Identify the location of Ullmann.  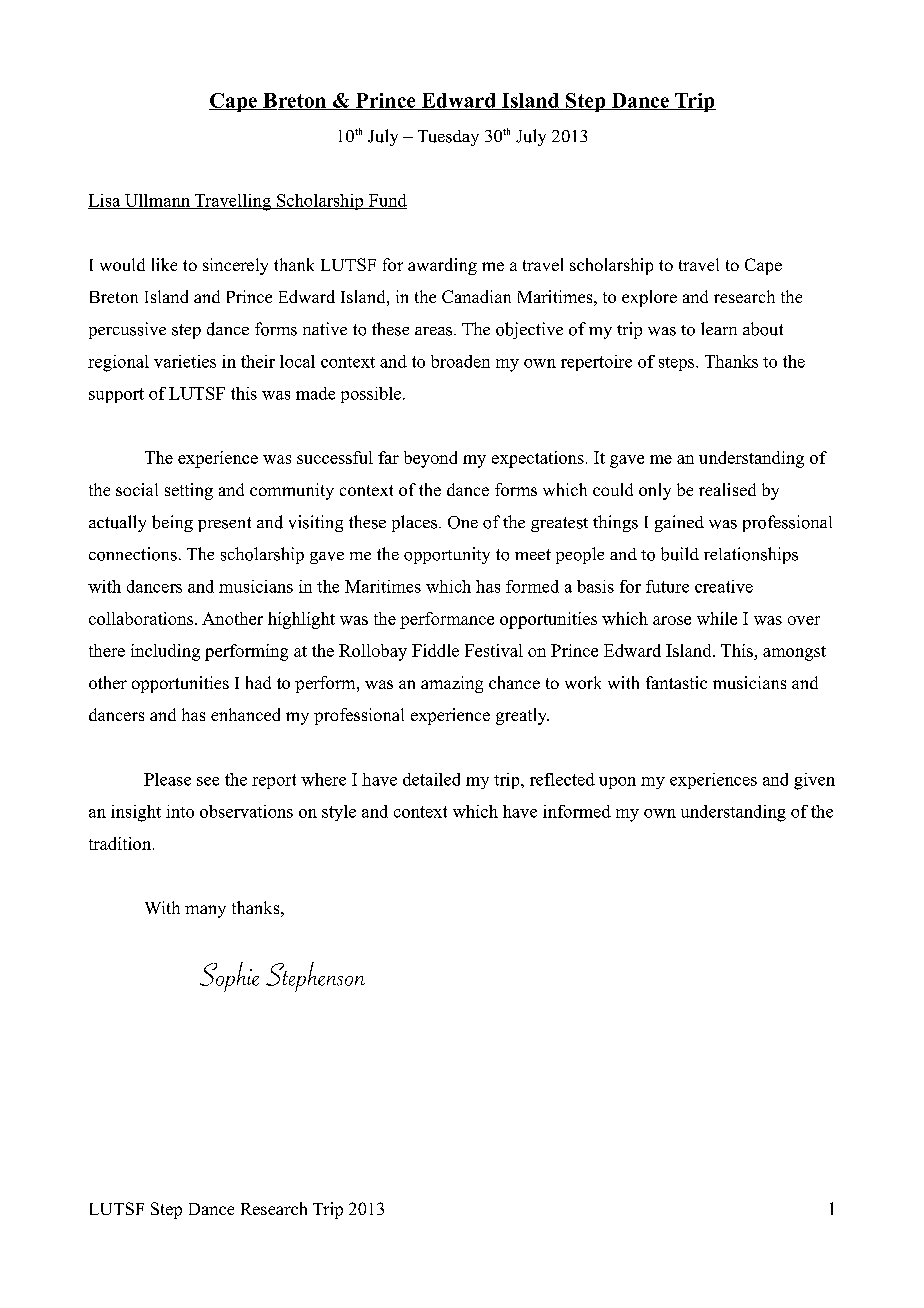
(157, 201).
